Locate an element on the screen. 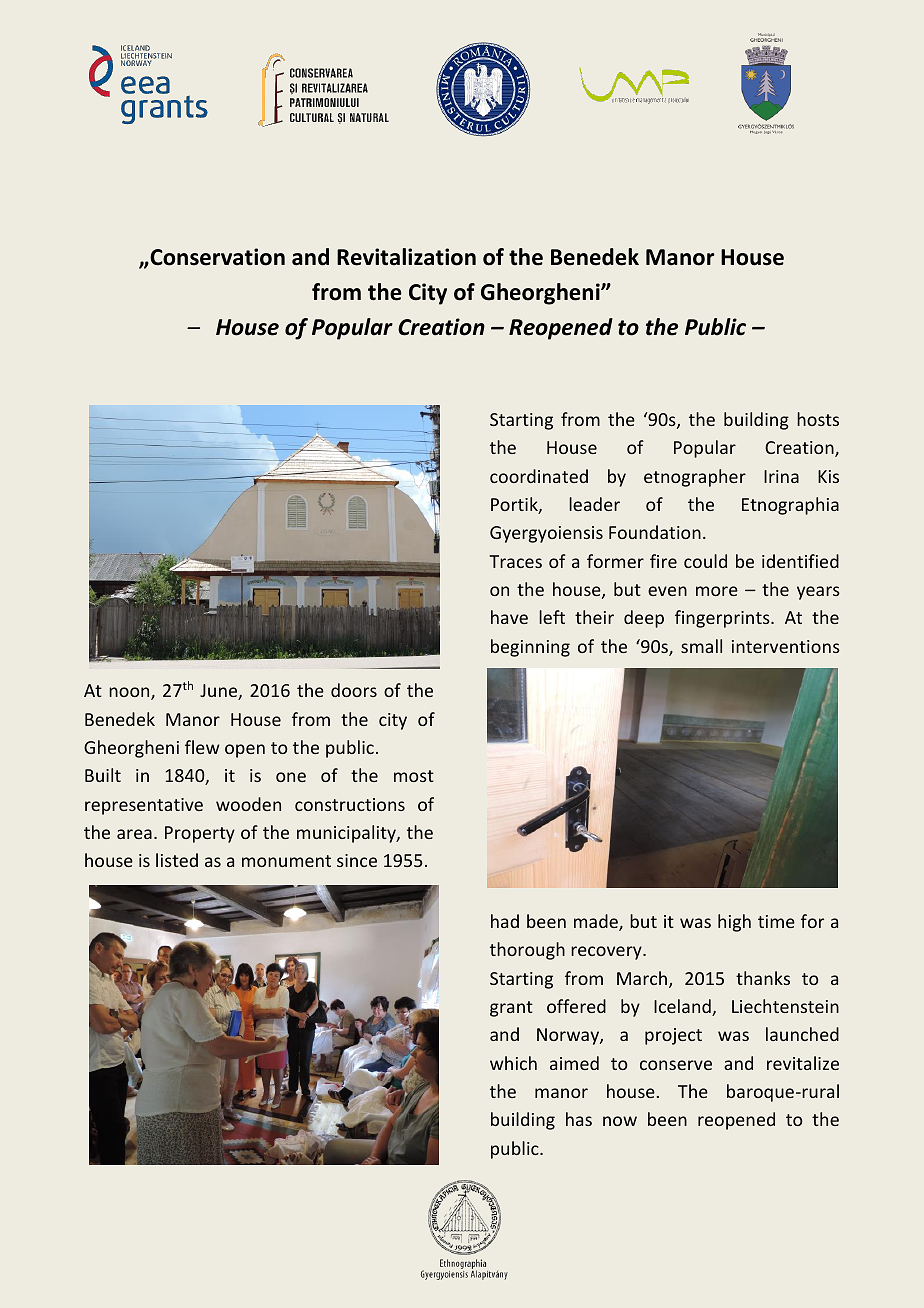 This screenshot has width=924, height=1308. Conservation is located at coordinates (216, 257).
